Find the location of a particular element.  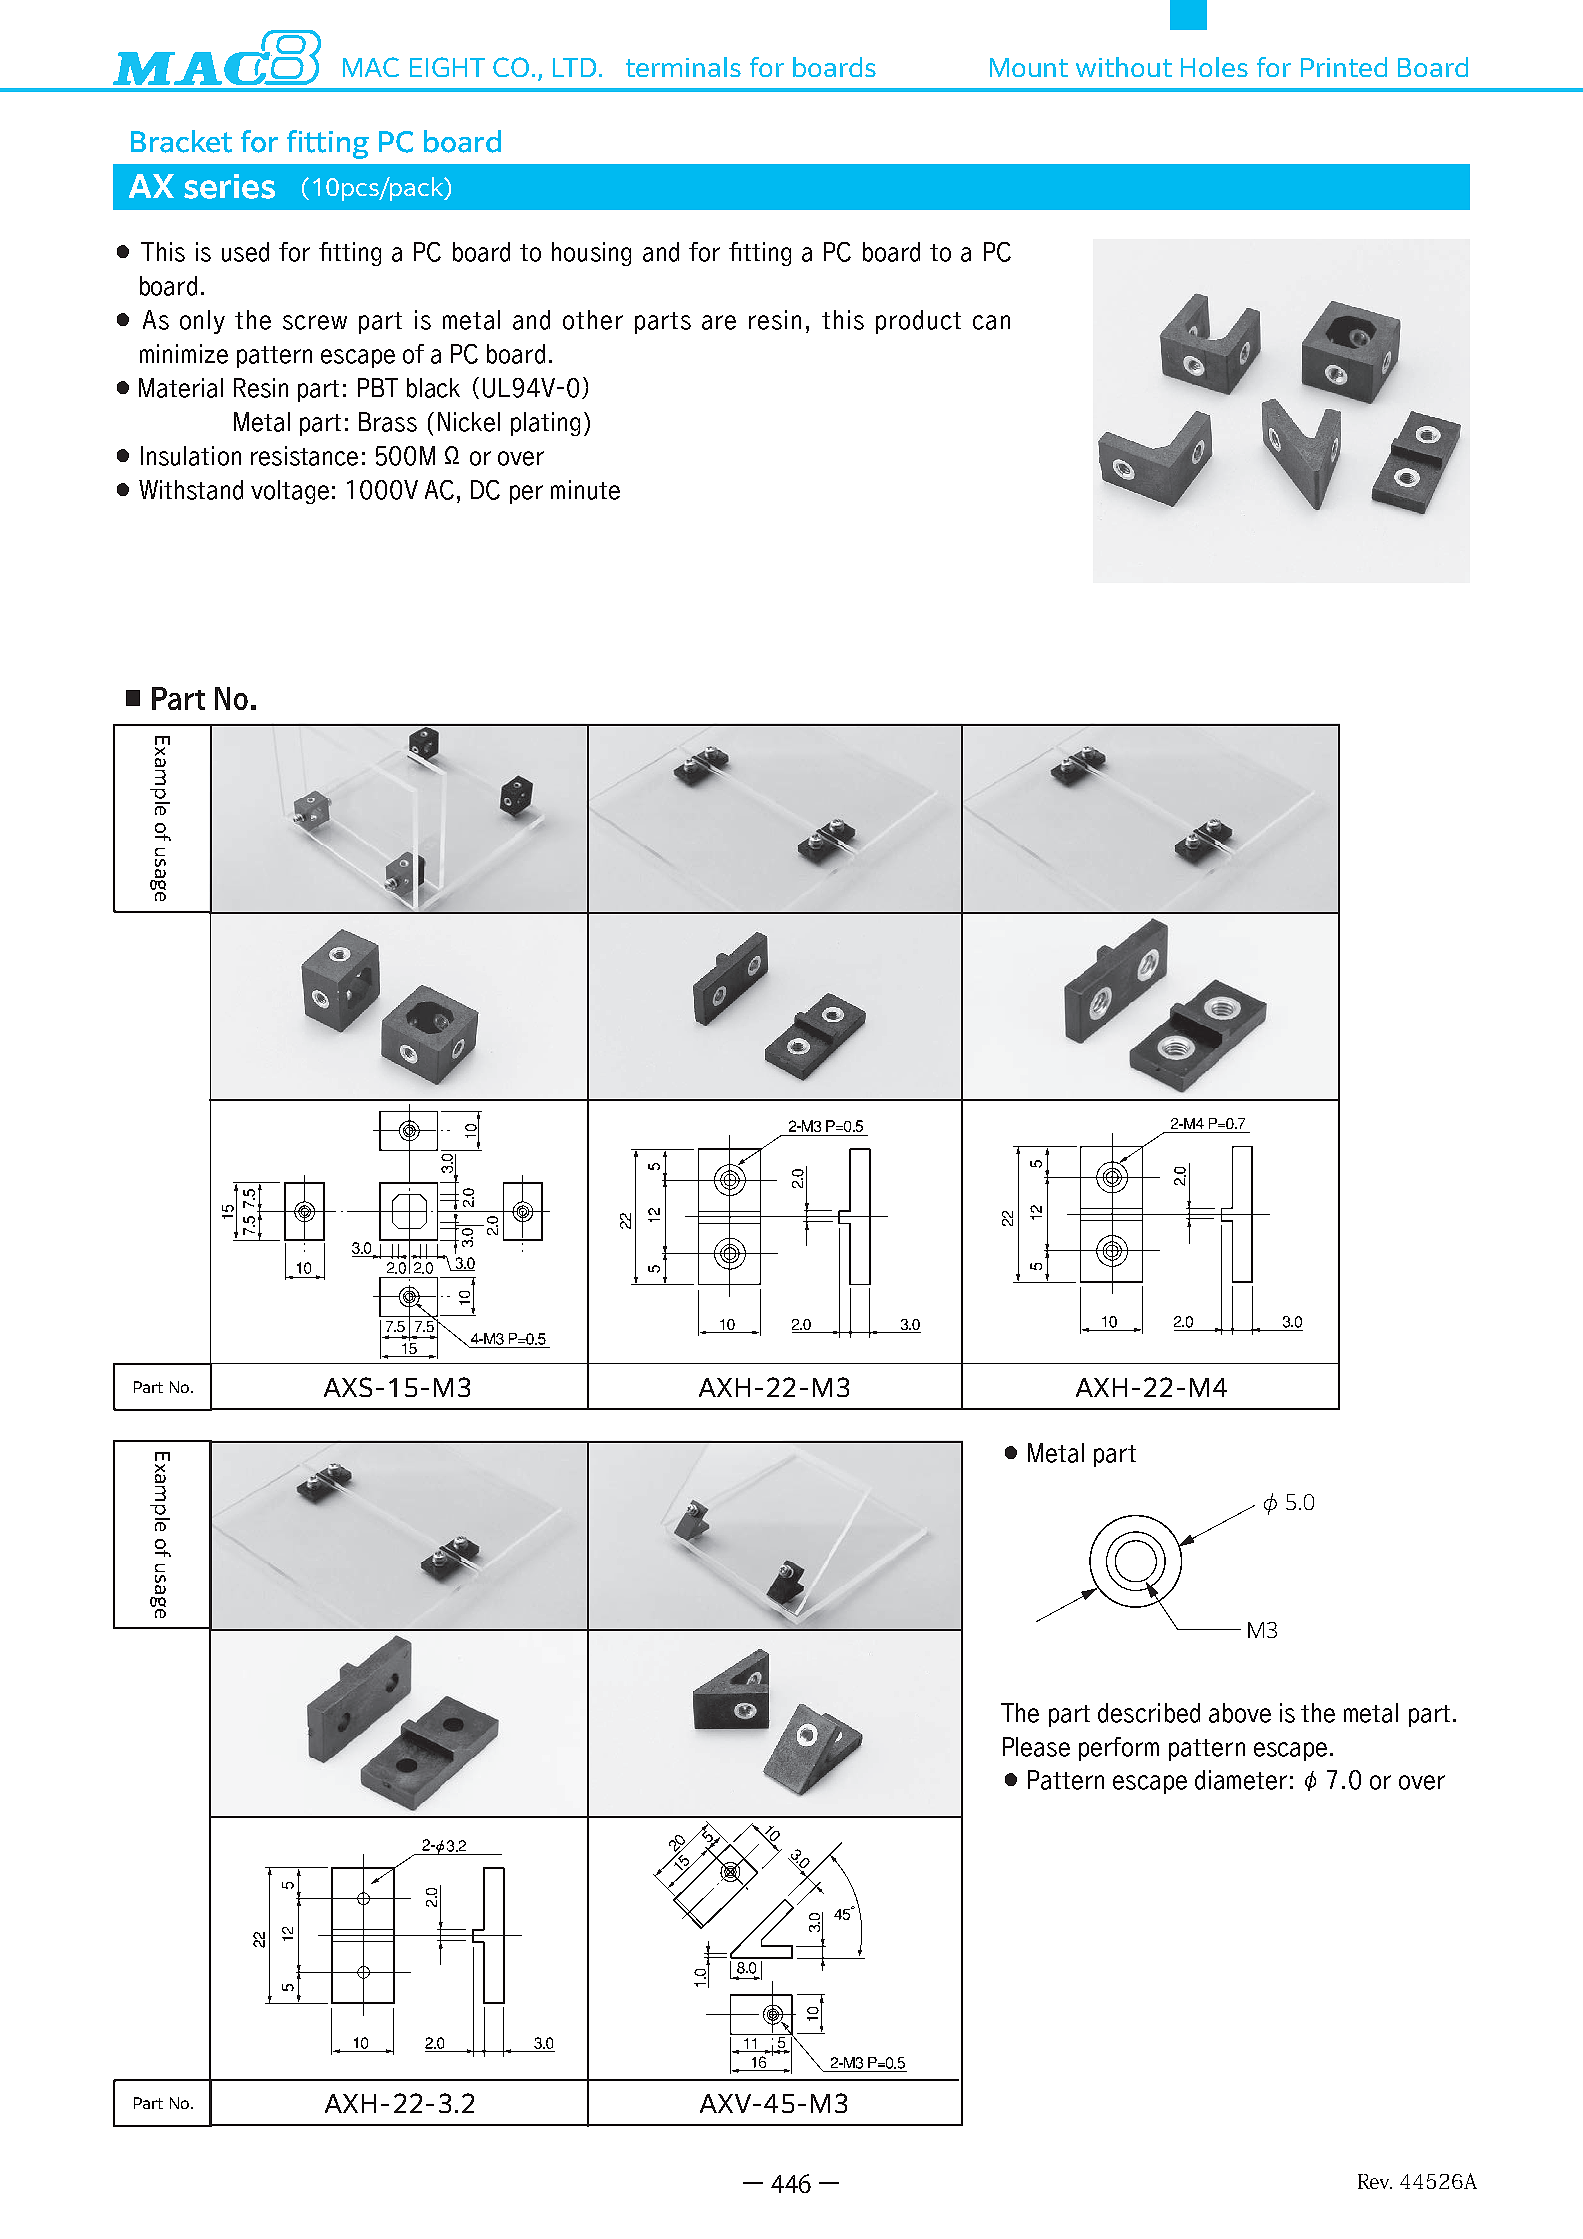

terminals is located at coordinates (683, 67).
